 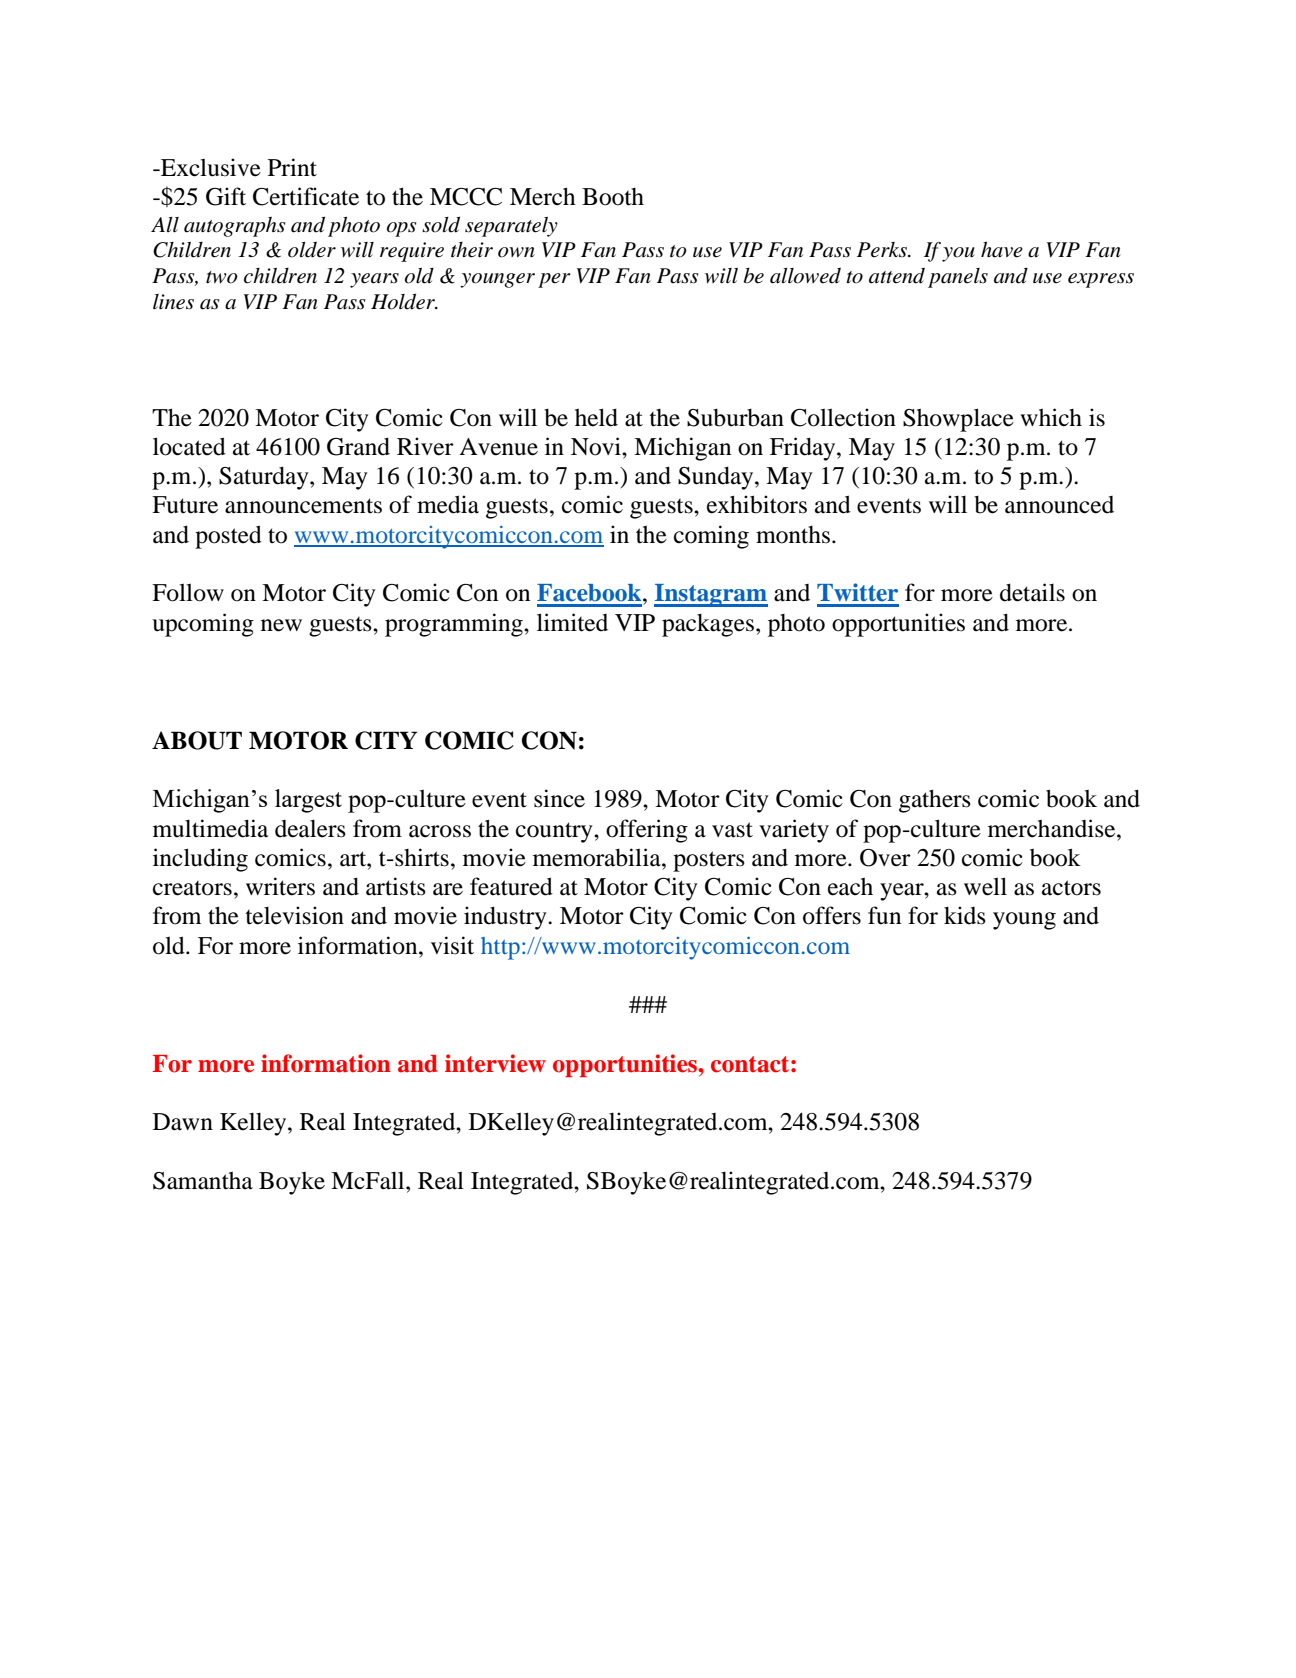 What do you see at coordinates (613, 197) in the page?
I see `Booth` at bounding box center [613, 197].
